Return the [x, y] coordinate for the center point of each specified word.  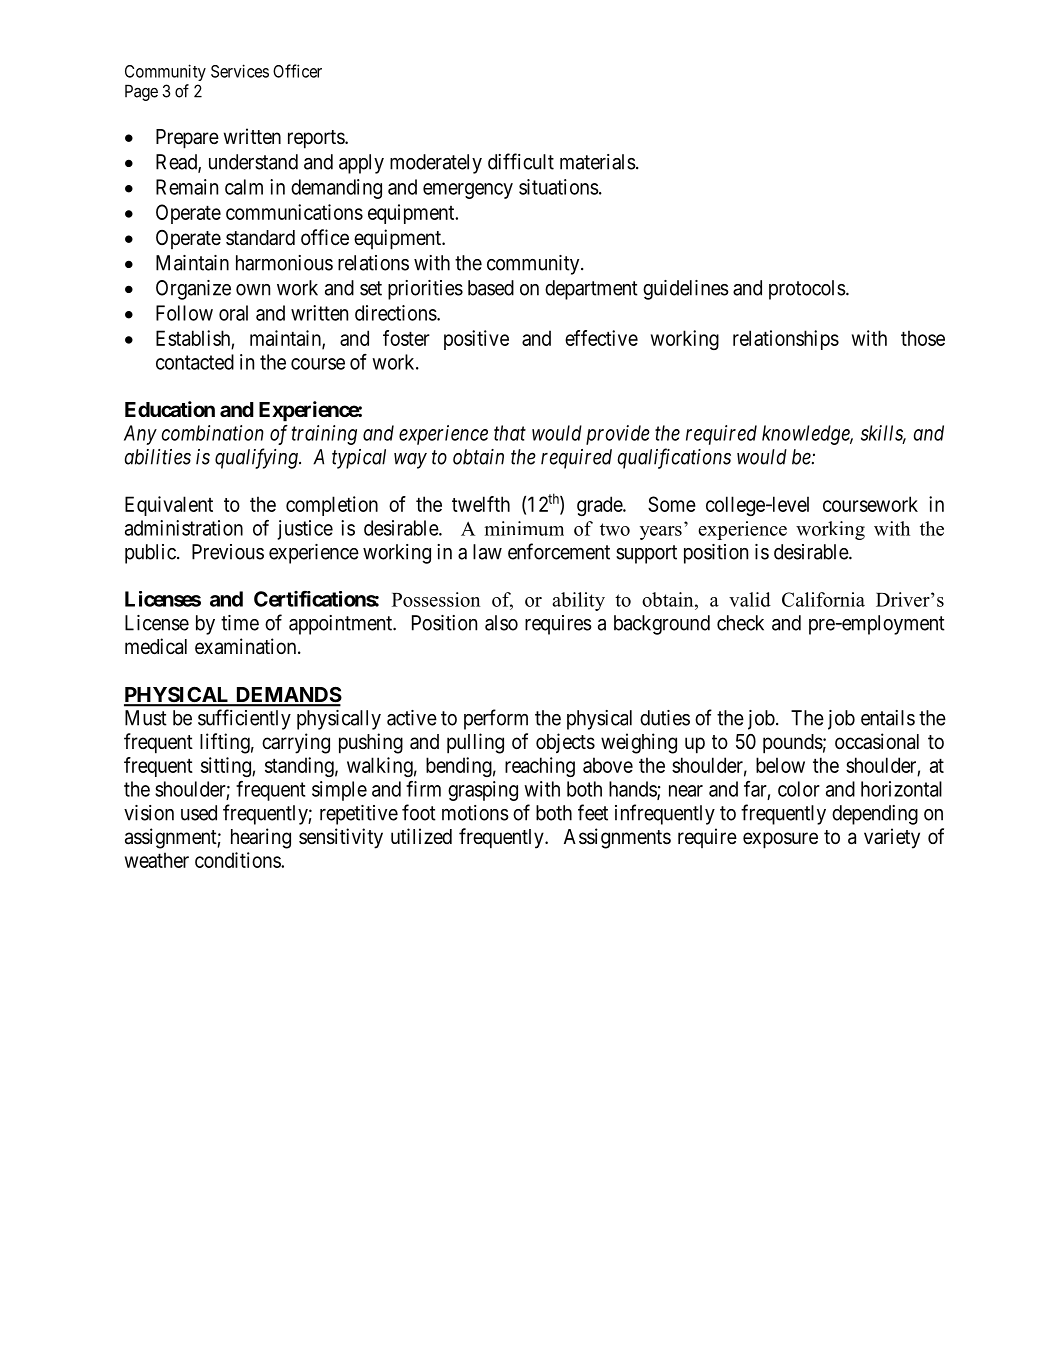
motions [475, 813]
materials [597, 162]
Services [240, 71]
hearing [261, 838]
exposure [780, 840]
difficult [521, 161]
